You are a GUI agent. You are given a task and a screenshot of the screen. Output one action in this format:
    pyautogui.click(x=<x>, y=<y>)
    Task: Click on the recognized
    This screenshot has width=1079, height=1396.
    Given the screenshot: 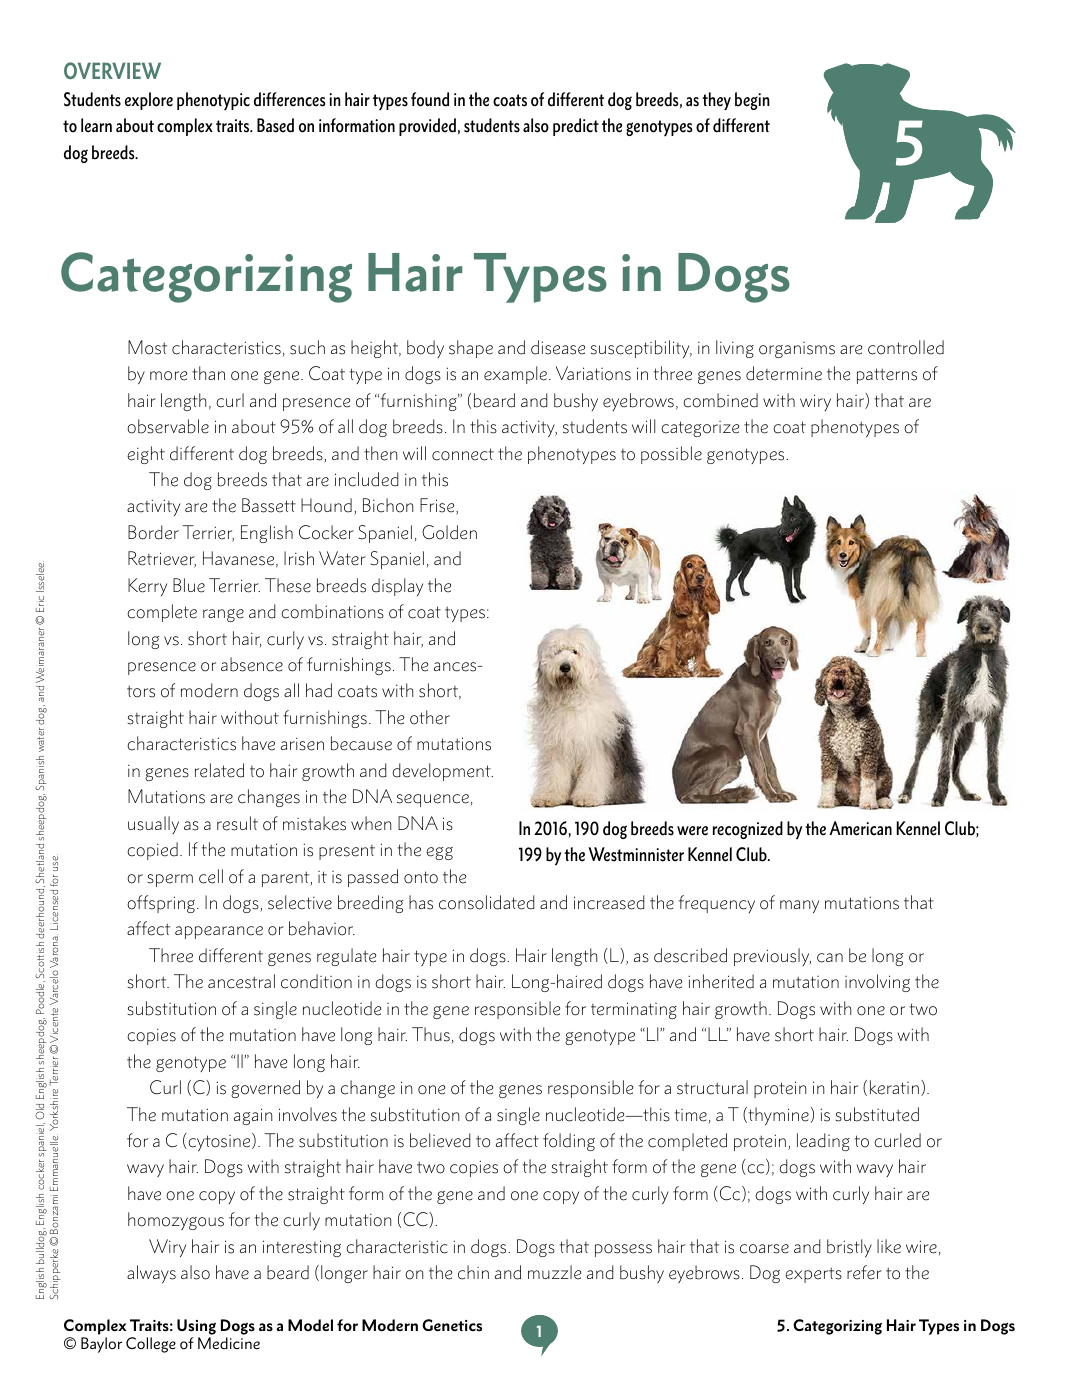 What is the action you would take?
    pyautogui.click(x=748, y=830)
